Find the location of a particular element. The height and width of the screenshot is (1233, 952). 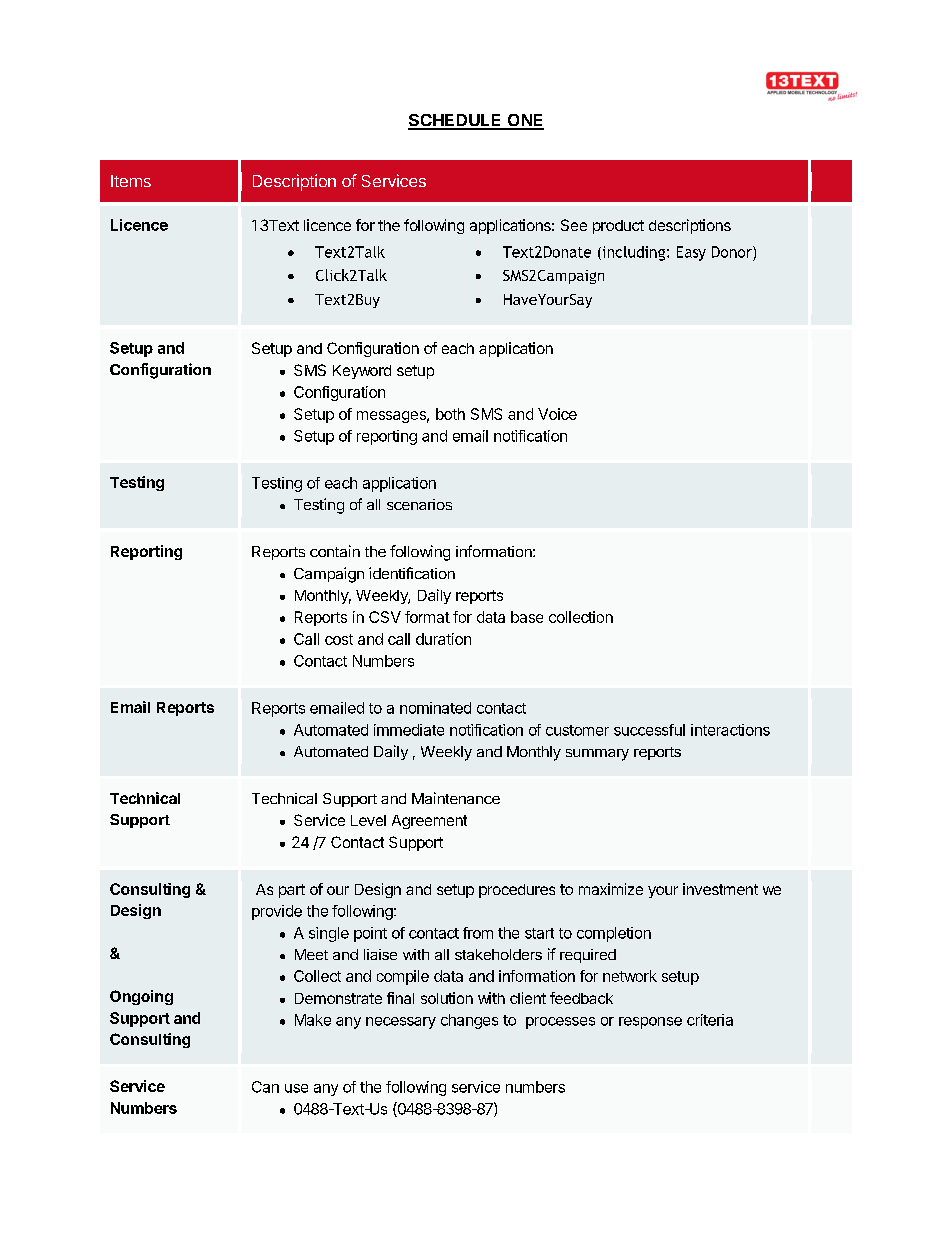

SCHEDULE is located at coordinates (456, 121).
